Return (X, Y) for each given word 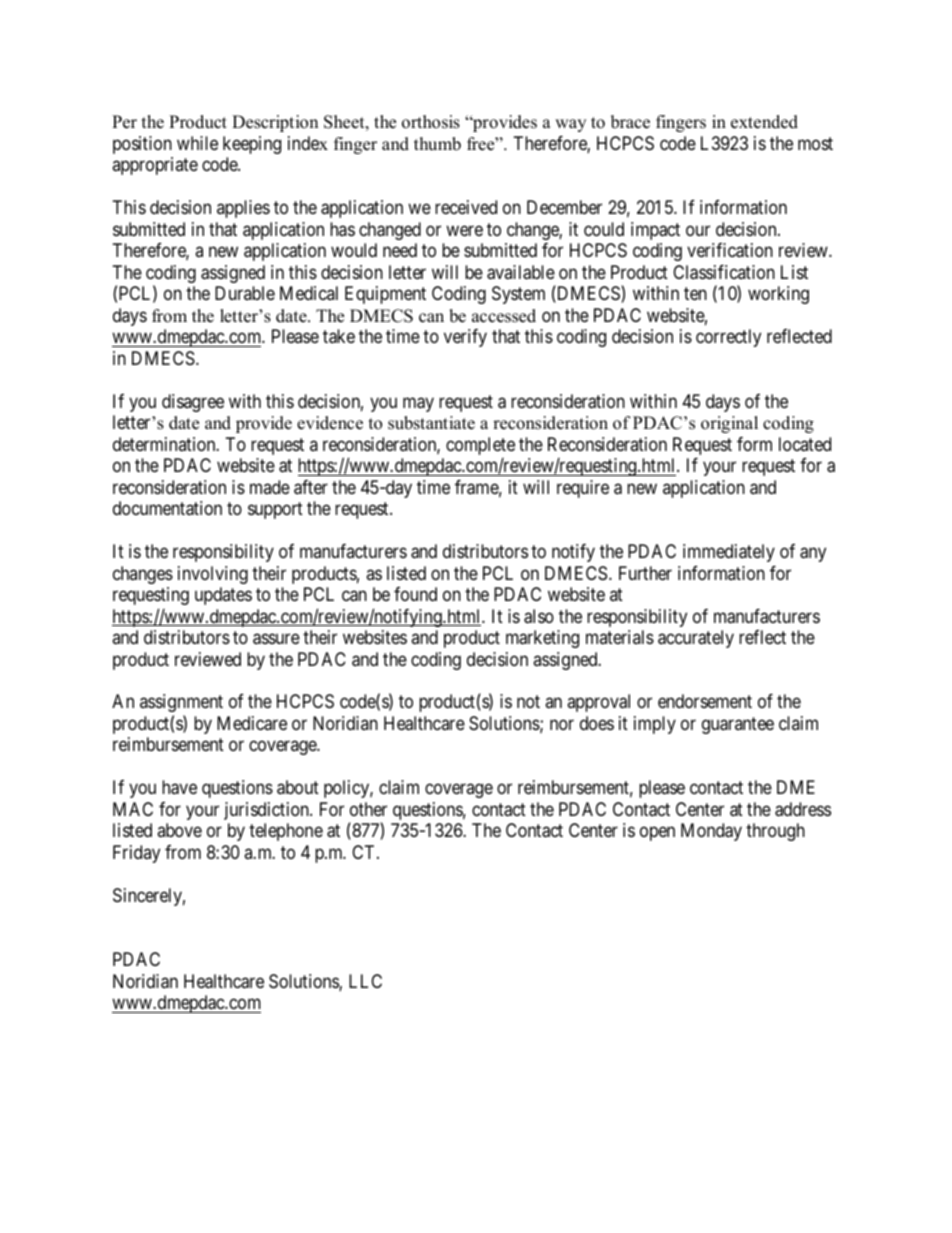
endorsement (705, 701)
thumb (437, 144)
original (729, 424)
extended (764, 122)
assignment (181, 703)
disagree (193, 403)
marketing (542, 639)
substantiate (431, 423)
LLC (365, 981)
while (197, 143)
